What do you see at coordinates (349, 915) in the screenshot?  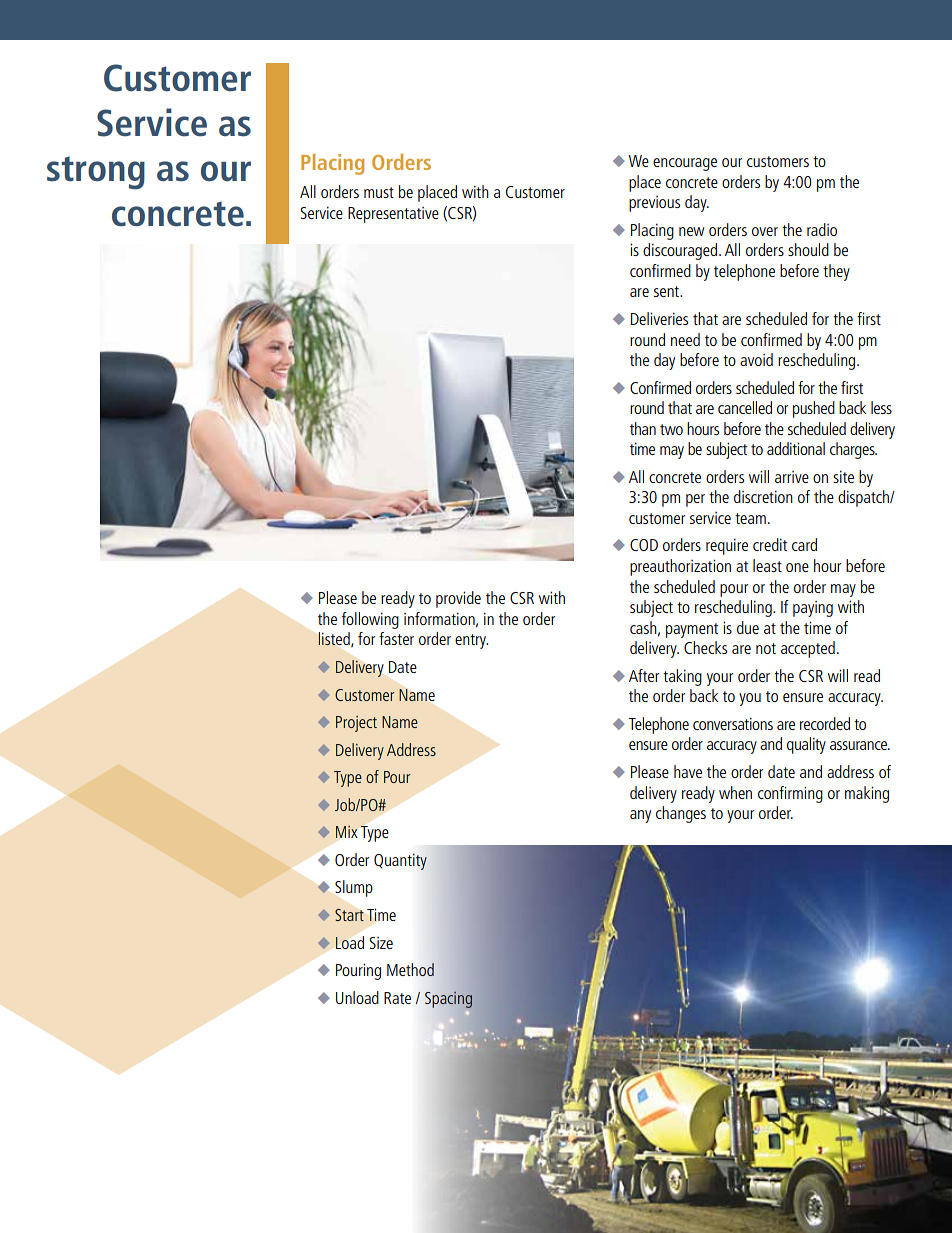 I see `Start` at bounding box center [349, 915].
